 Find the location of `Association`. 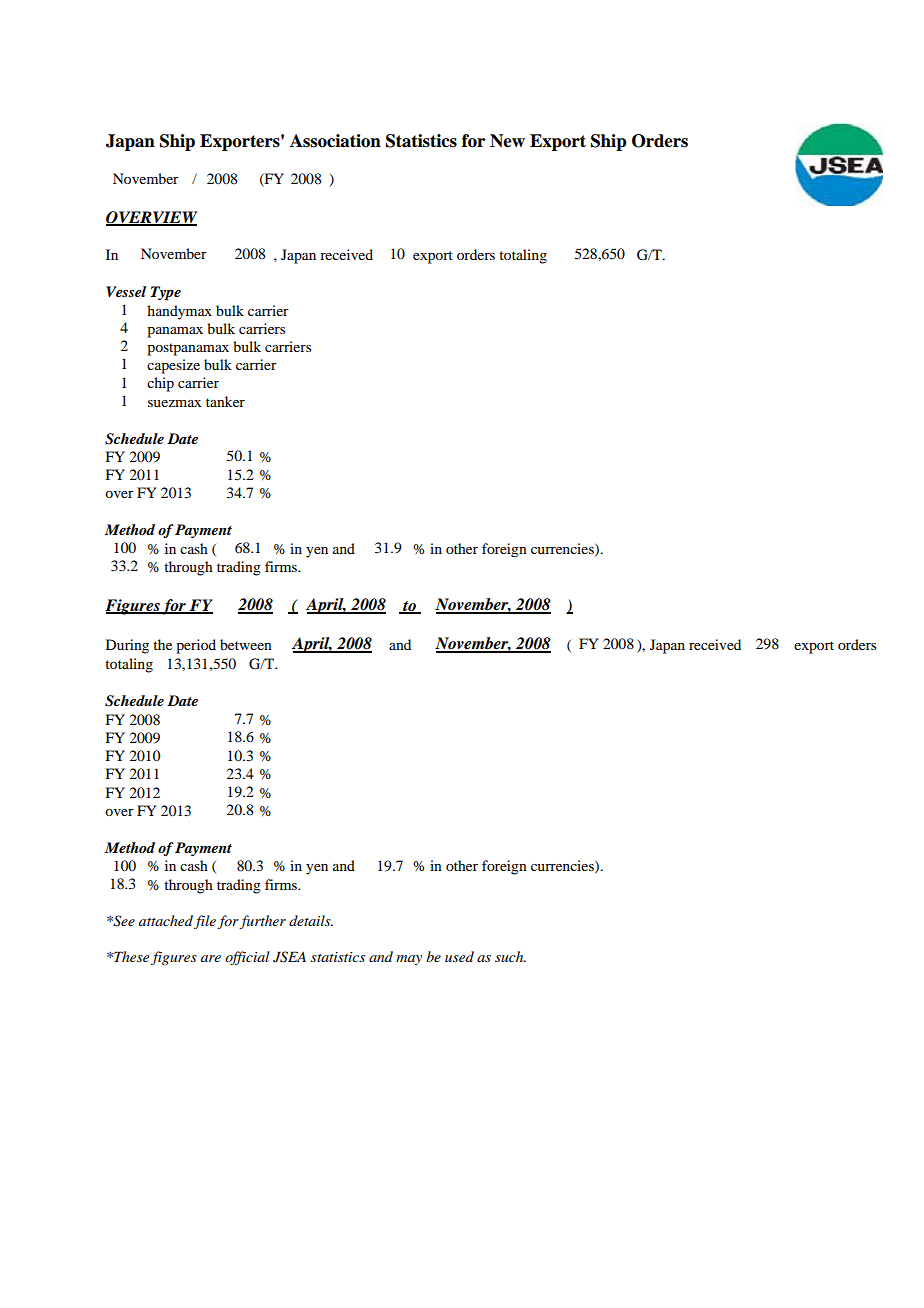

Association is located at coordinates (335, 141).
